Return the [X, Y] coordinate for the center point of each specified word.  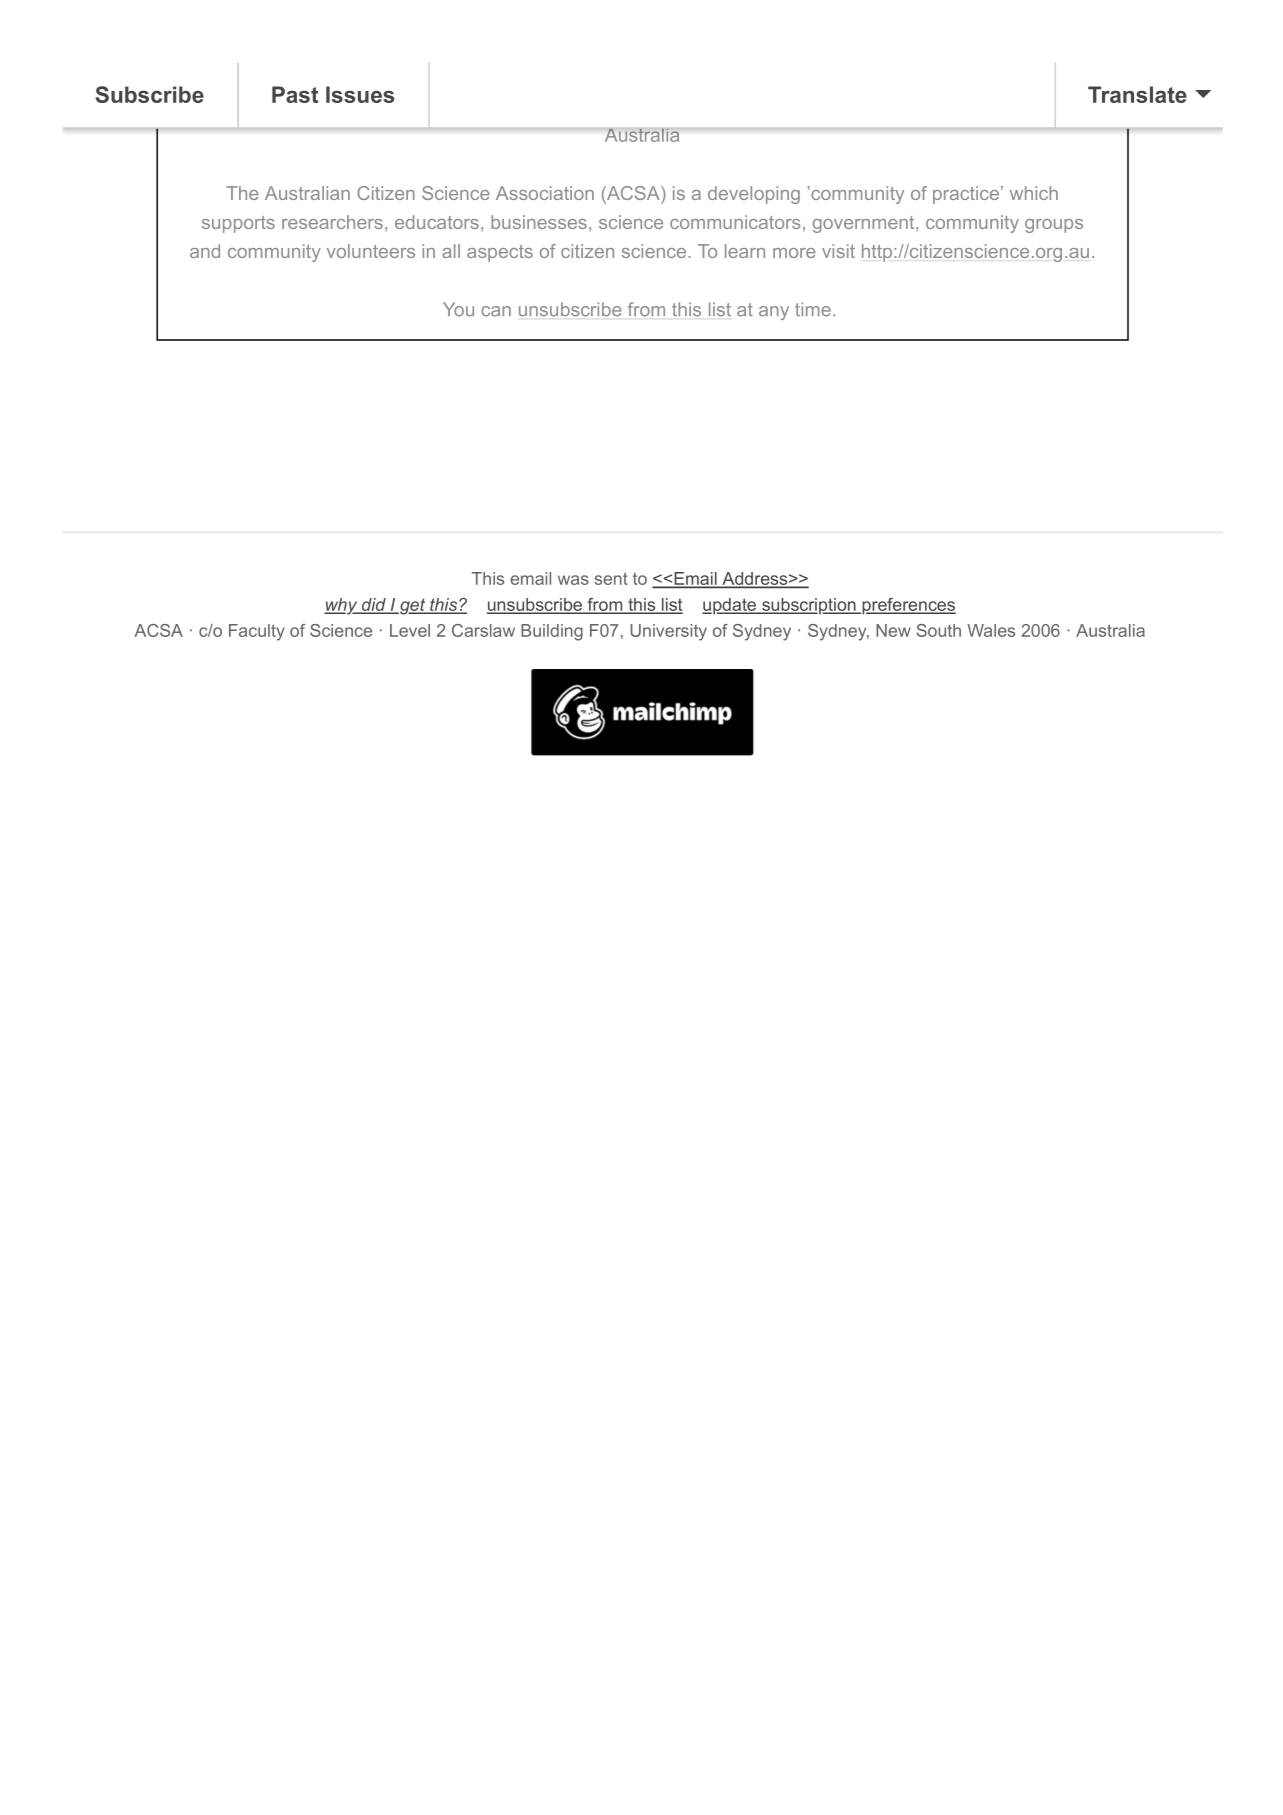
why [342, 606]
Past [295, 94]
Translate [1137, 94]
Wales [991, 630]
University [668, 632]
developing [754, 195]
